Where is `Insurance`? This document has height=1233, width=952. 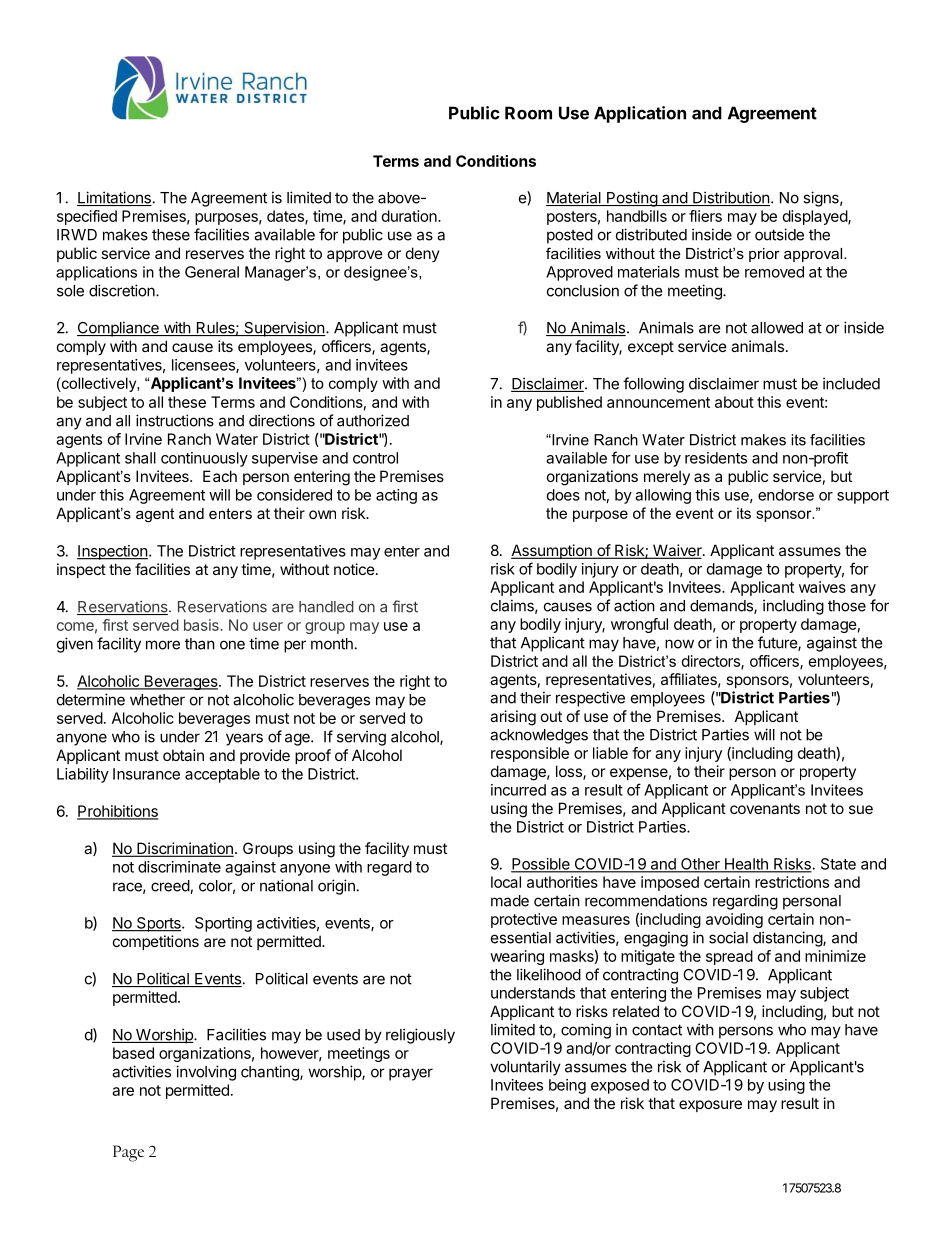 Insurance is located at coordinates (146, 774).
